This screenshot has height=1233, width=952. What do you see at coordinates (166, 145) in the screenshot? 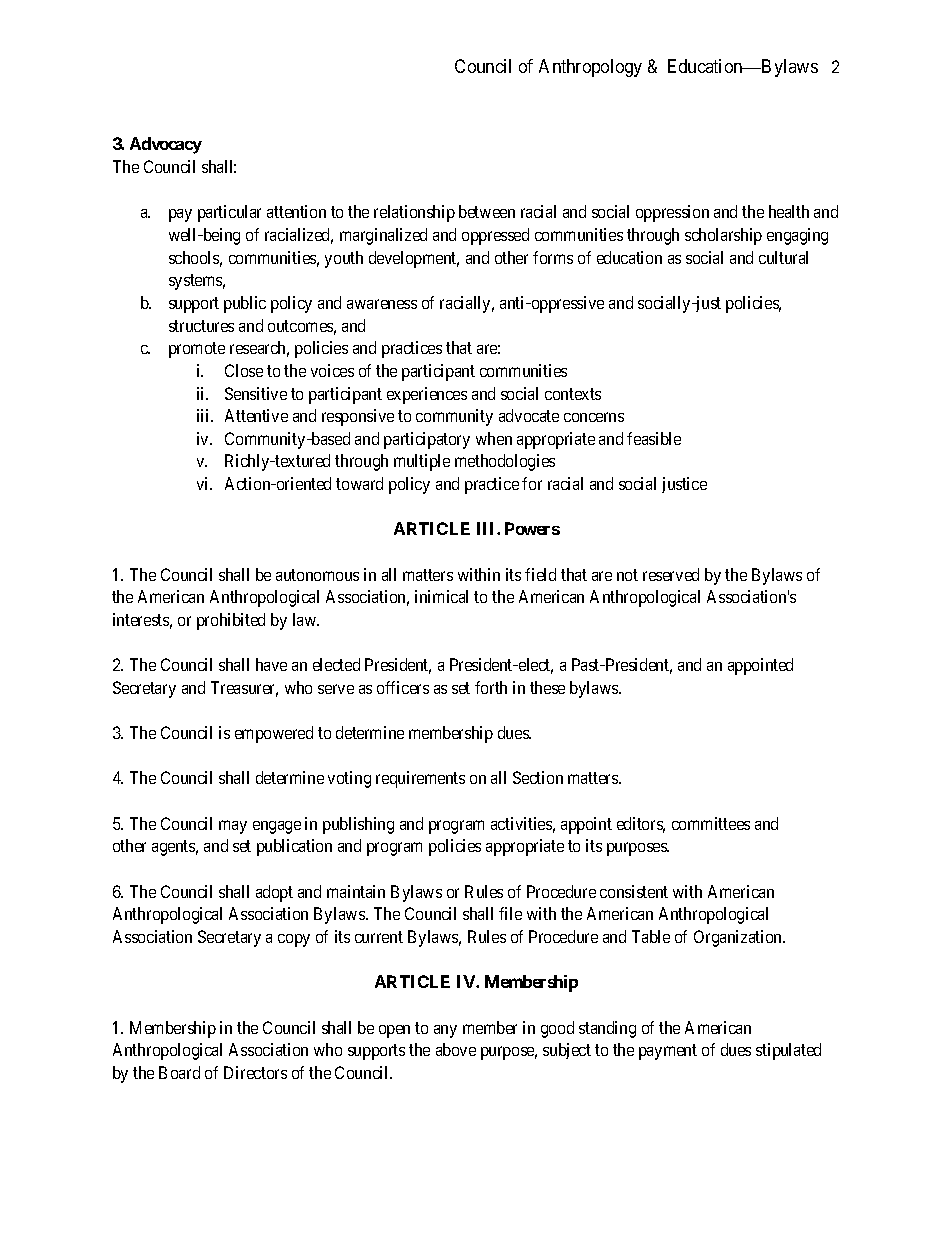
I see `Advocacy` at bounding box center [166, 145].
